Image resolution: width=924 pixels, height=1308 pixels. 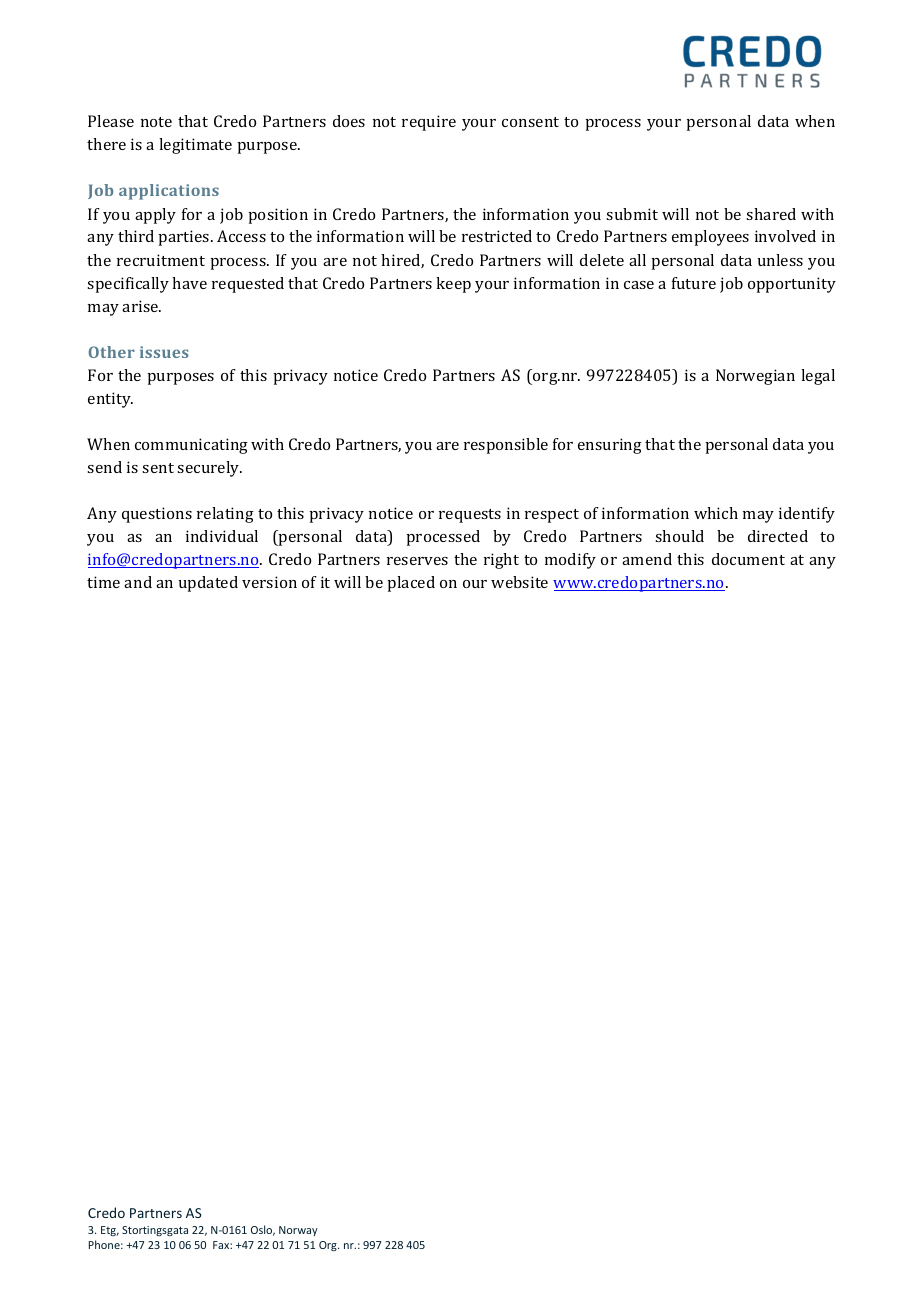 I want to click on document, so click(x=748, y=559).
